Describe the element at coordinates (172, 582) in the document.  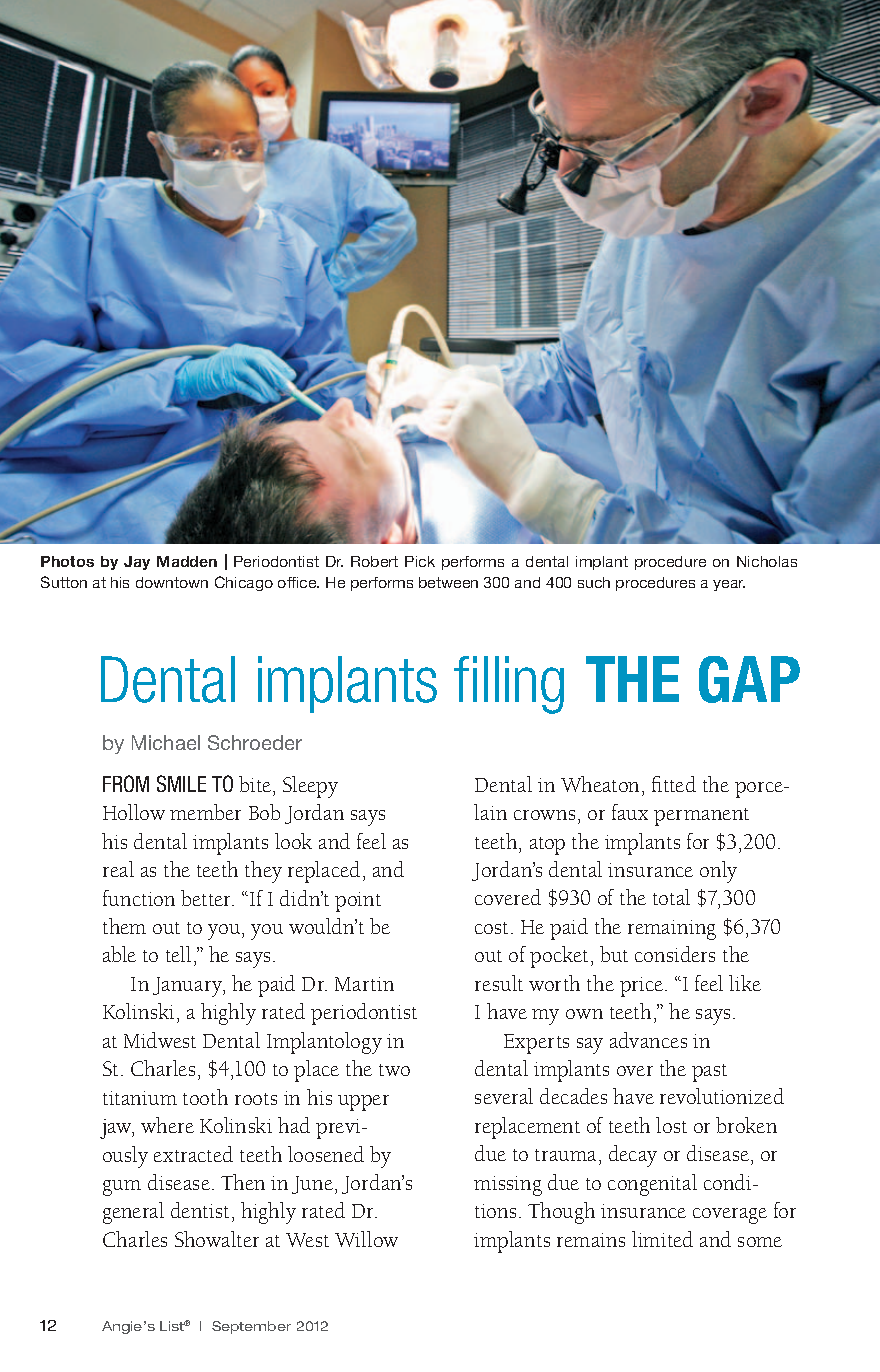
I see `downtown` at that location.
